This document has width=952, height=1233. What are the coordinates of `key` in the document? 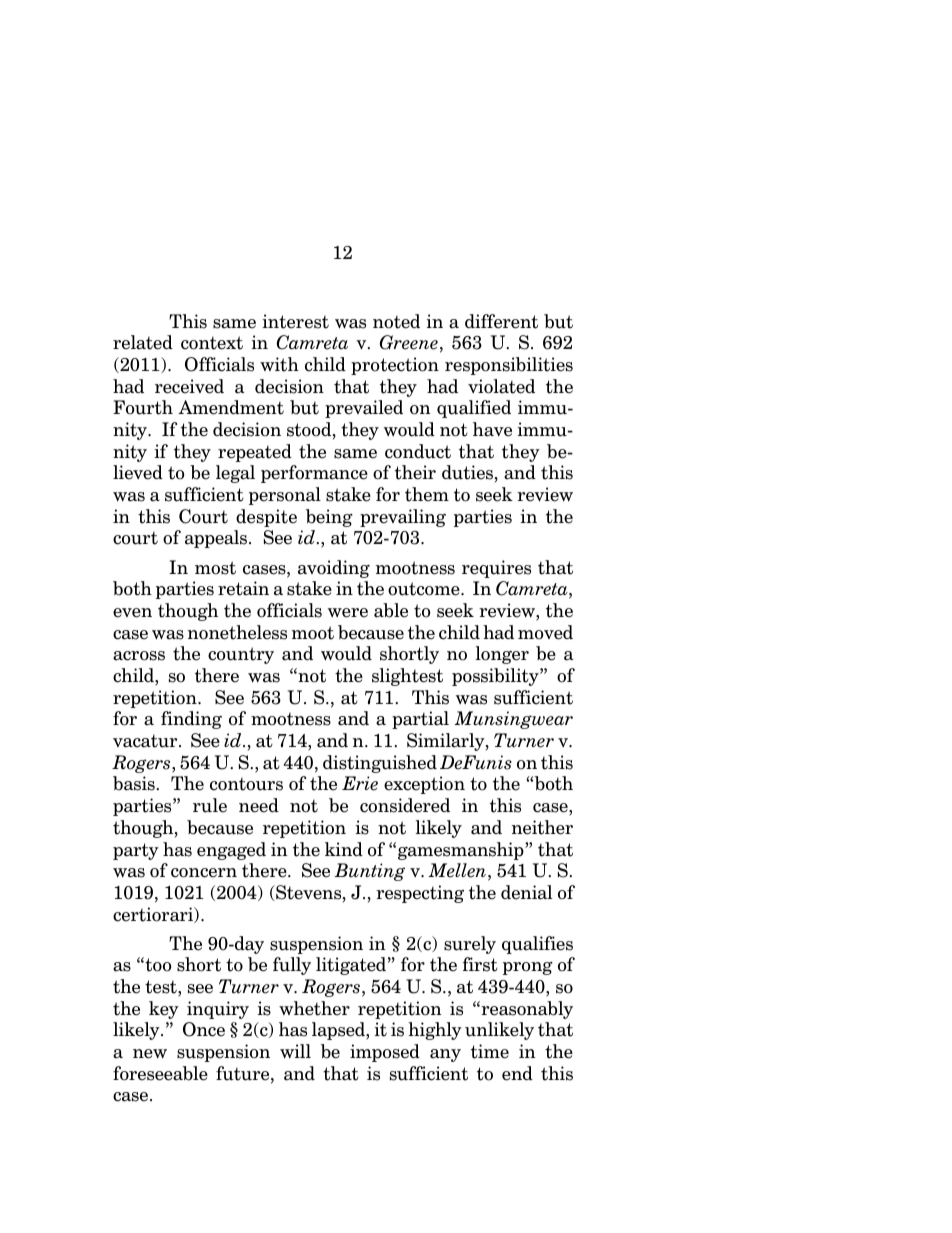 It's located at (164, 1010).
